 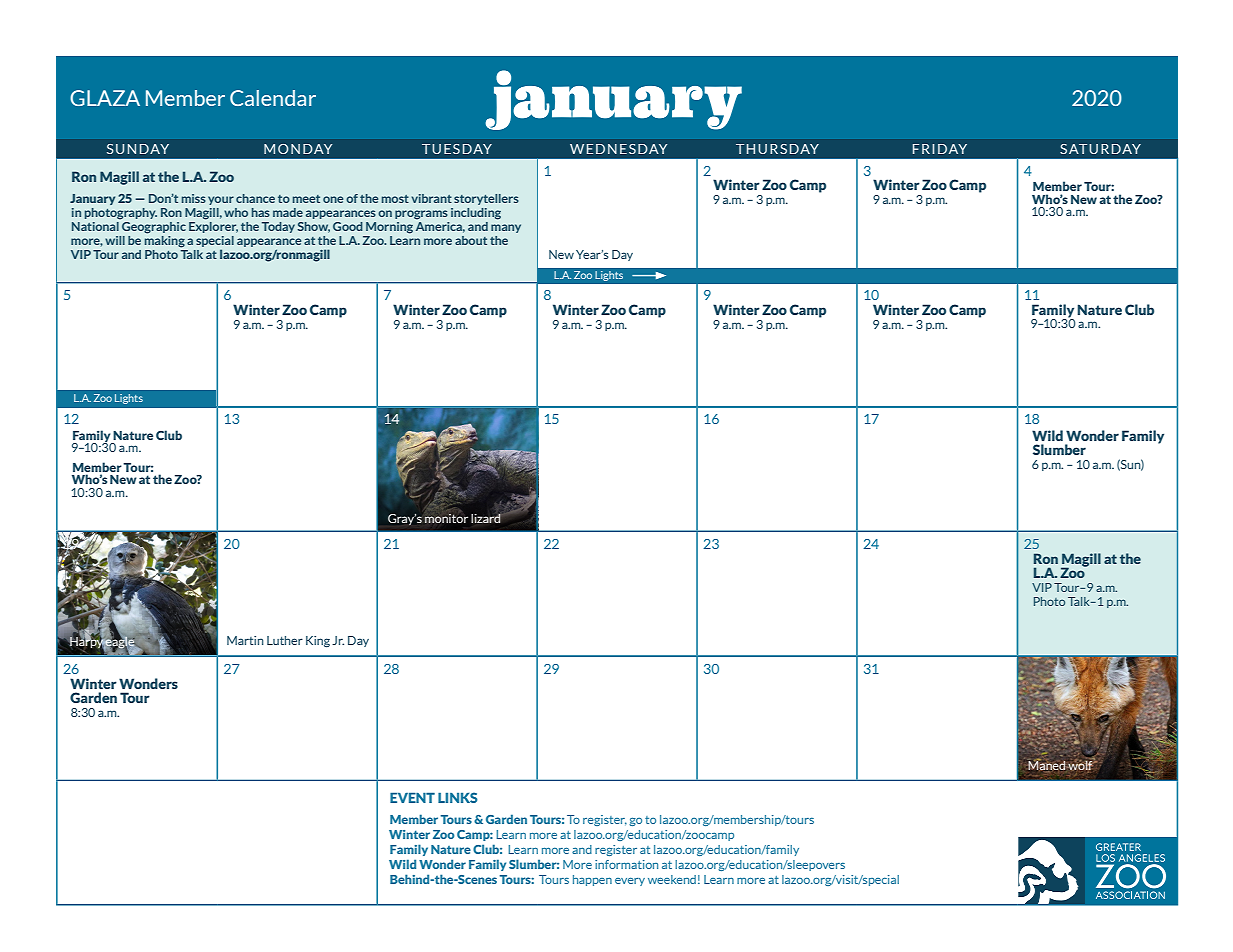 I want to click on EVENT, so click(x=412, y=797).
